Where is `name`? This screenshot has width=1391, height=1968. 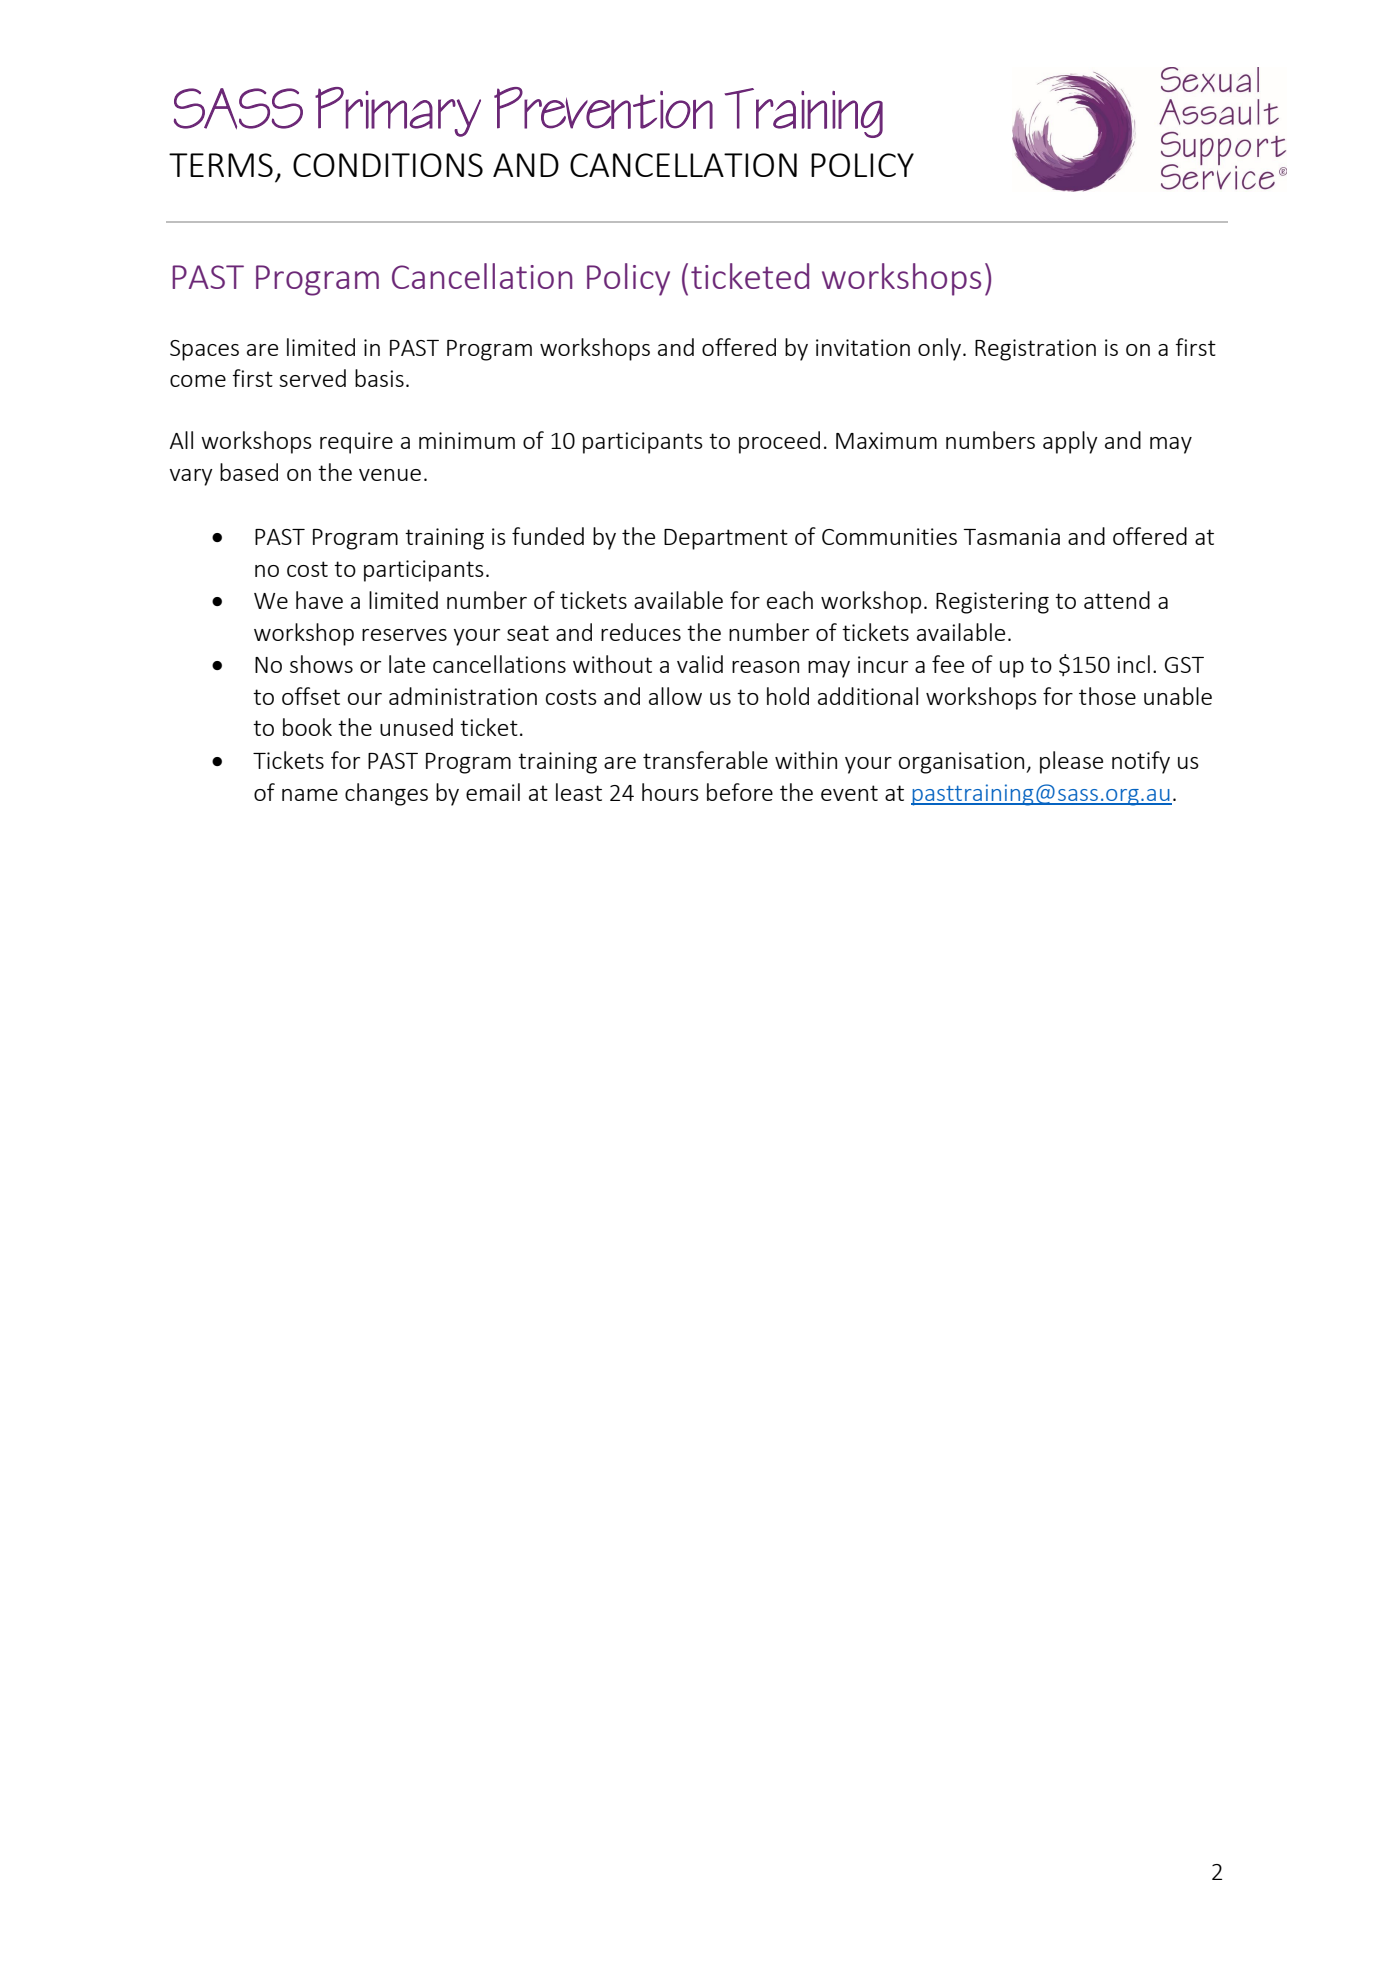
name is located at coordinates (310, 795).
